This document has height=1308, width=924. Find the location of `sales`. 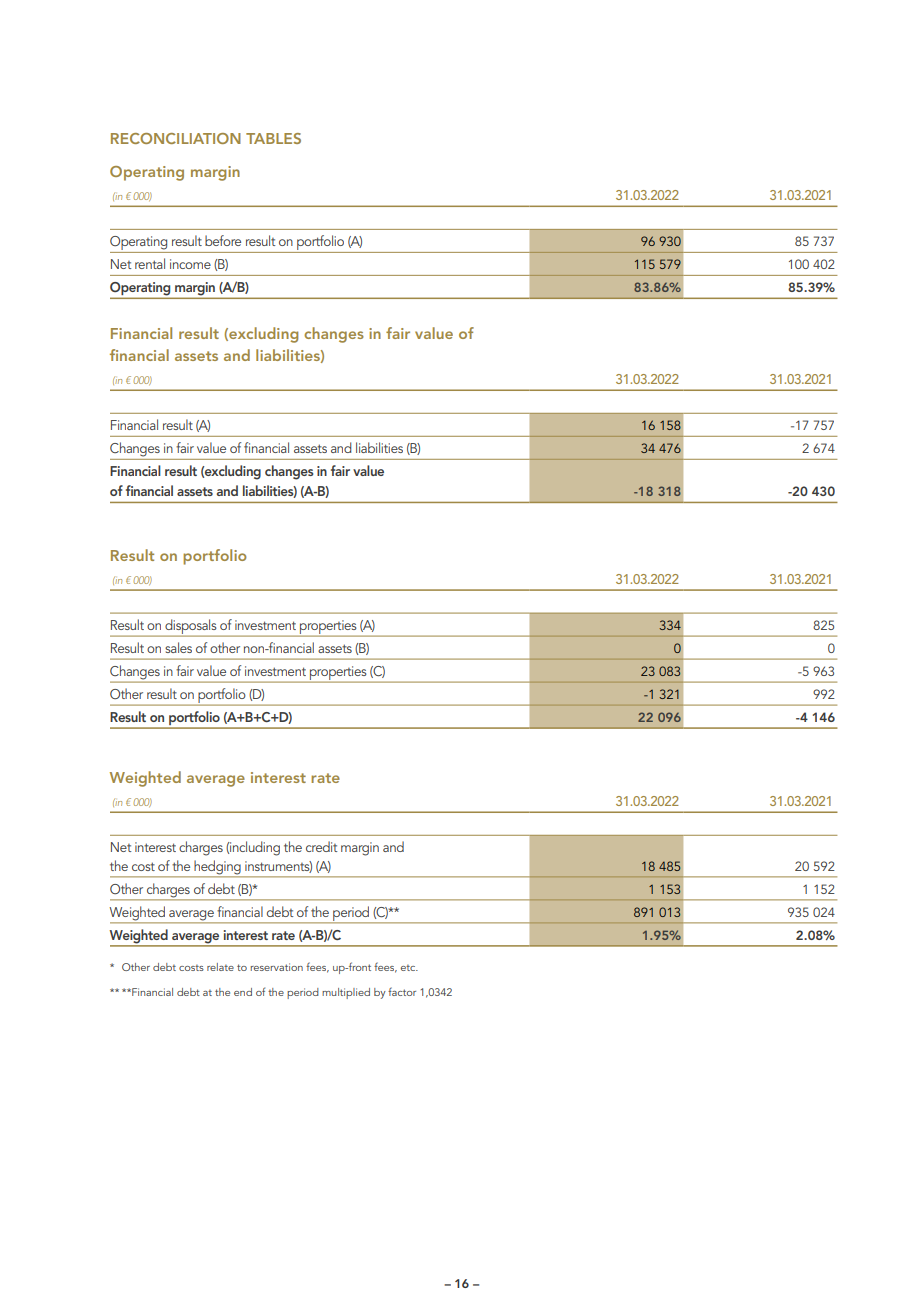

sales is located at coordinates (178, 647).
